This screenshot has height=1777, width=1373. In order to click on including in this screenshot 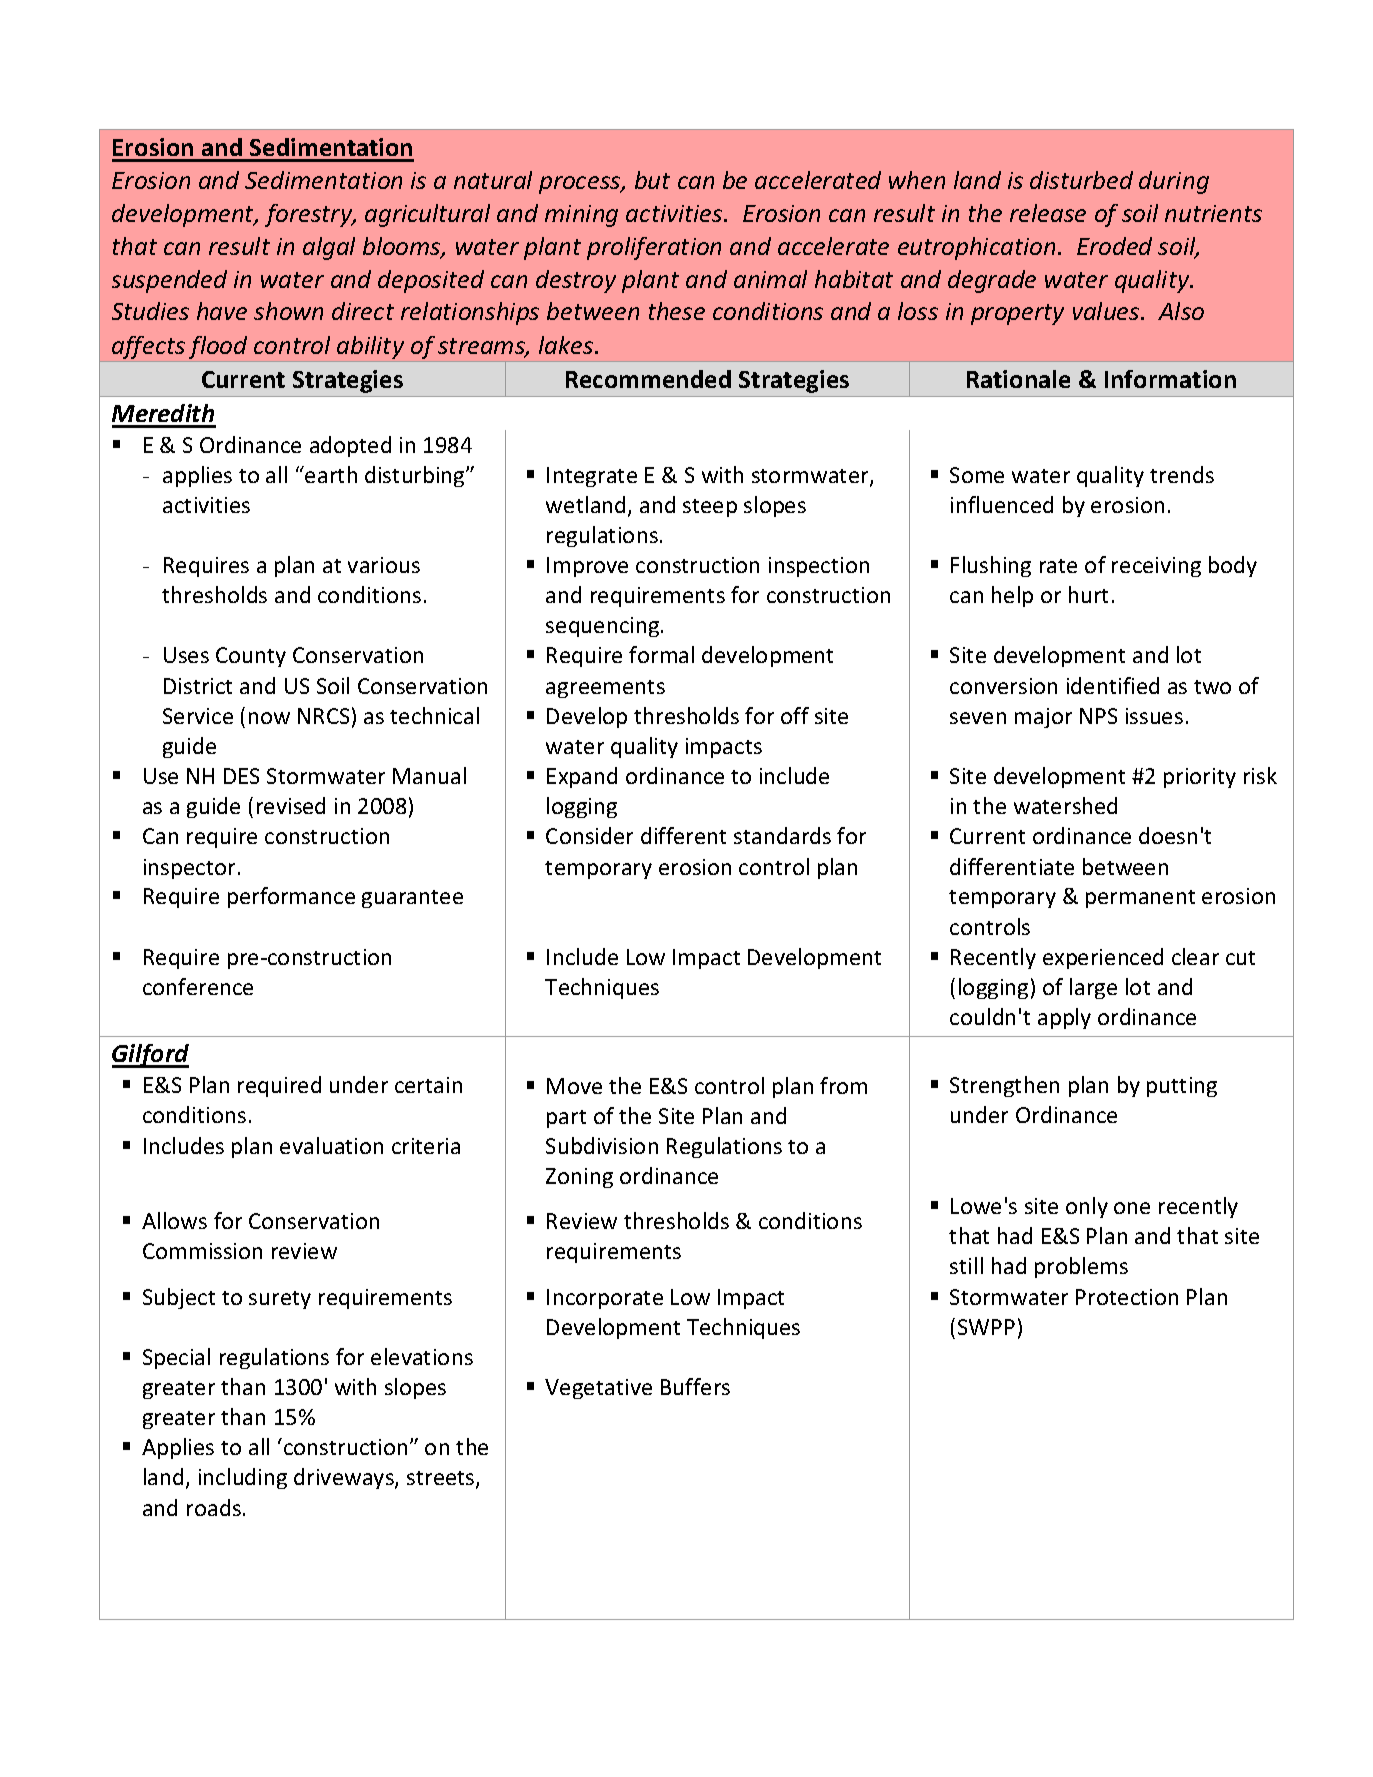, I will do `click(243, 1478)`.
